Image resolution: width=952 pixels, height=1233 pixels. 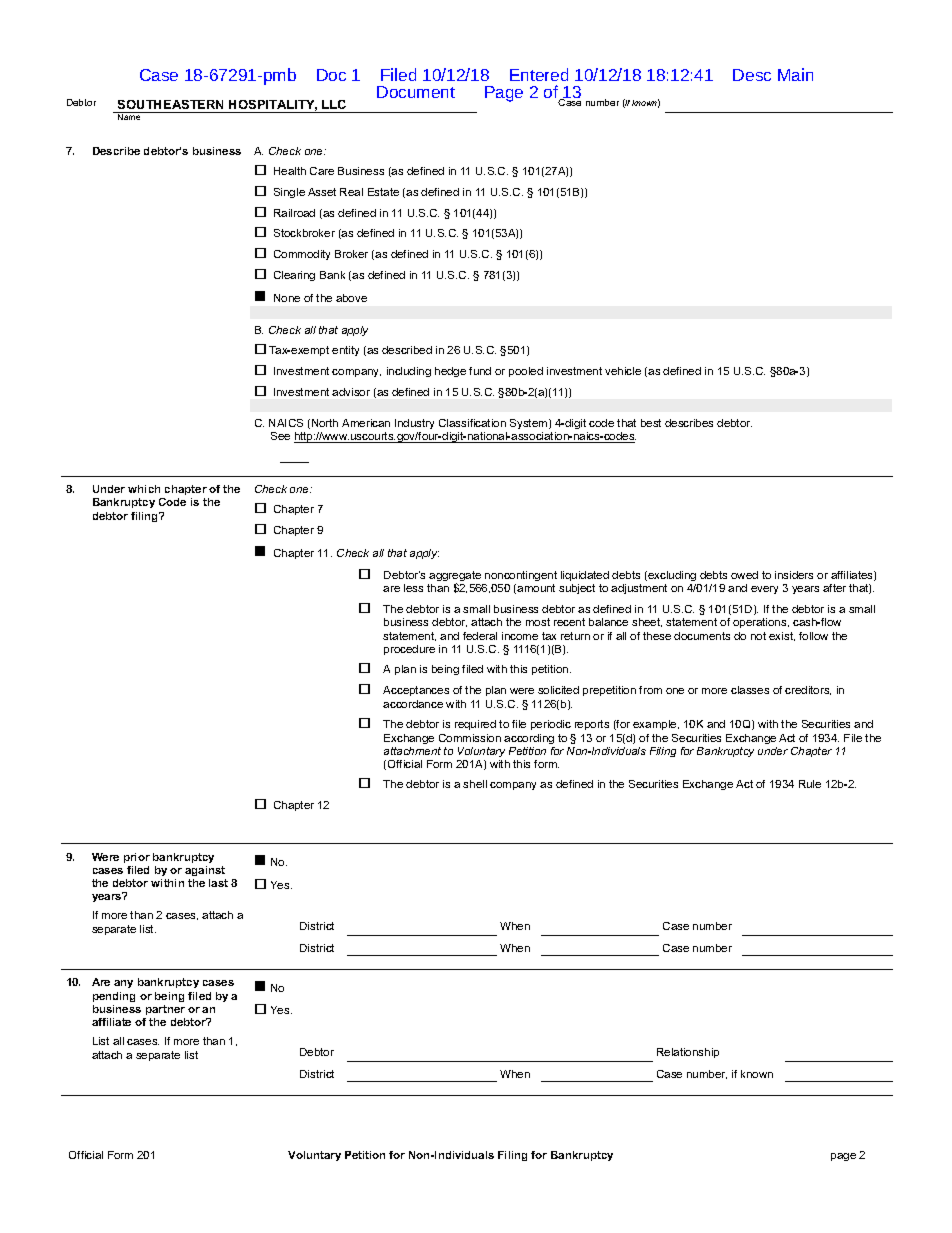 What do you see at coordinates (795, 74) in the page?
I see `Main` at bounding box center [795, 74].
